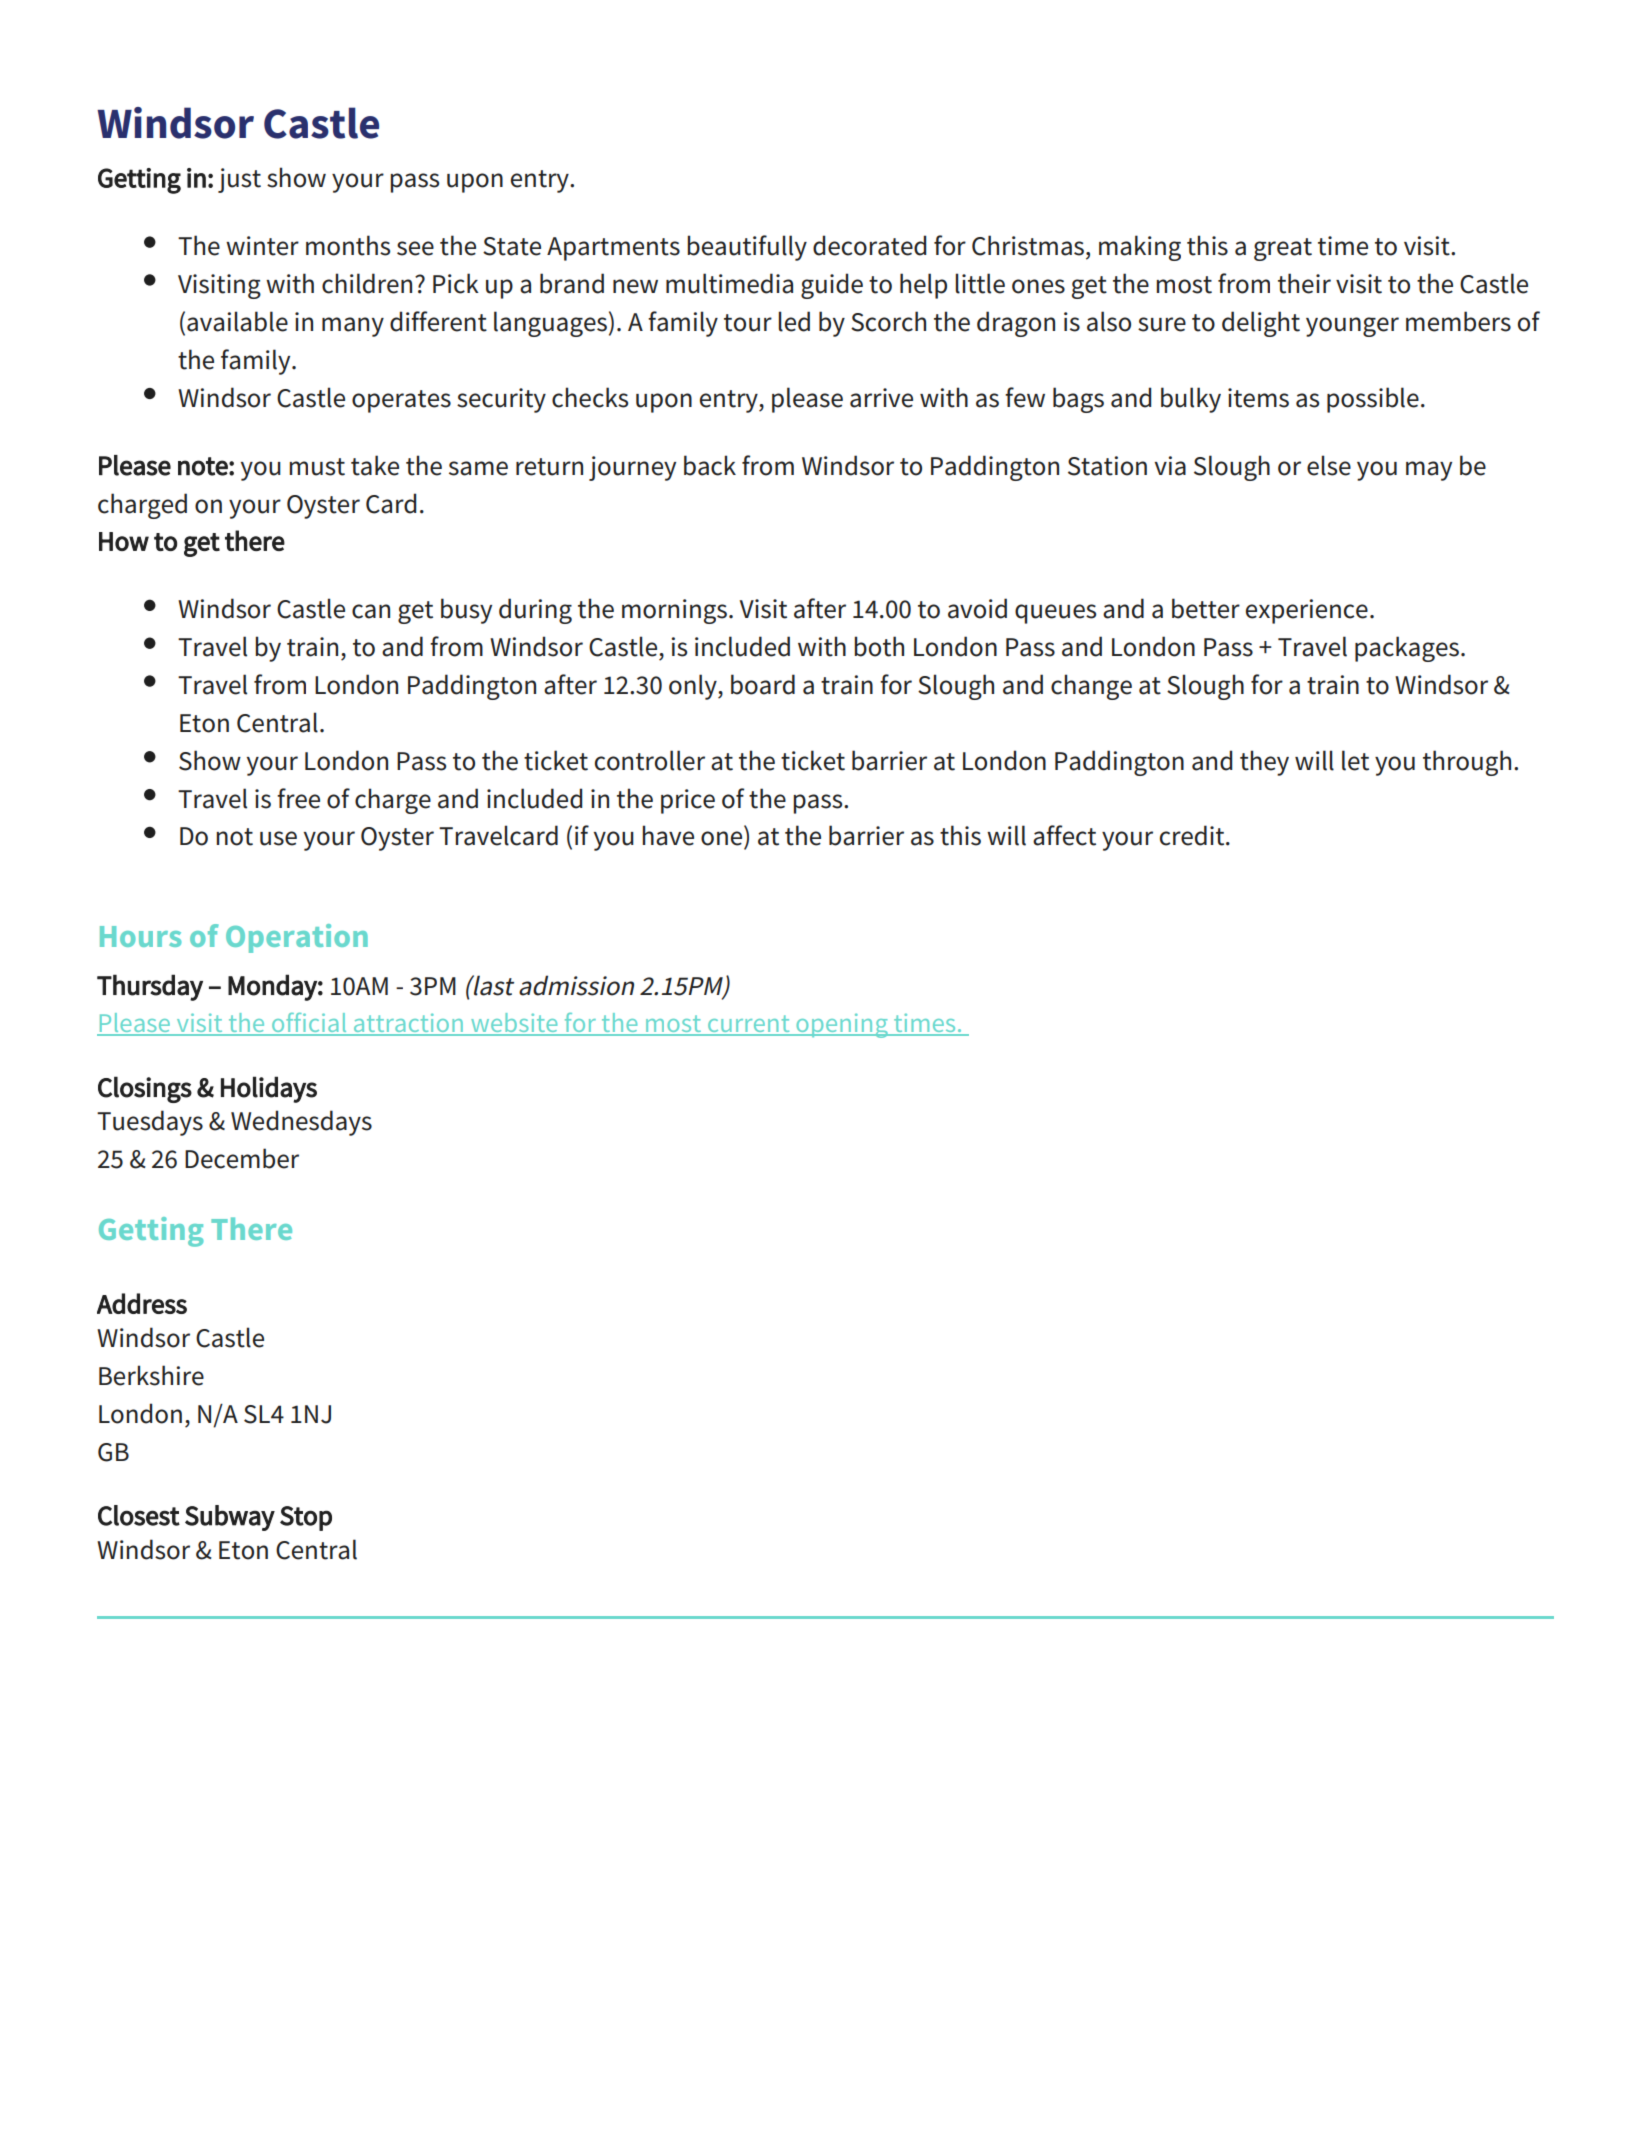 The image size is (1651, 2137). What do you see at coordinates (230, 1518) in the image?
I see `Subway` at bounding box center [230, 1518].
